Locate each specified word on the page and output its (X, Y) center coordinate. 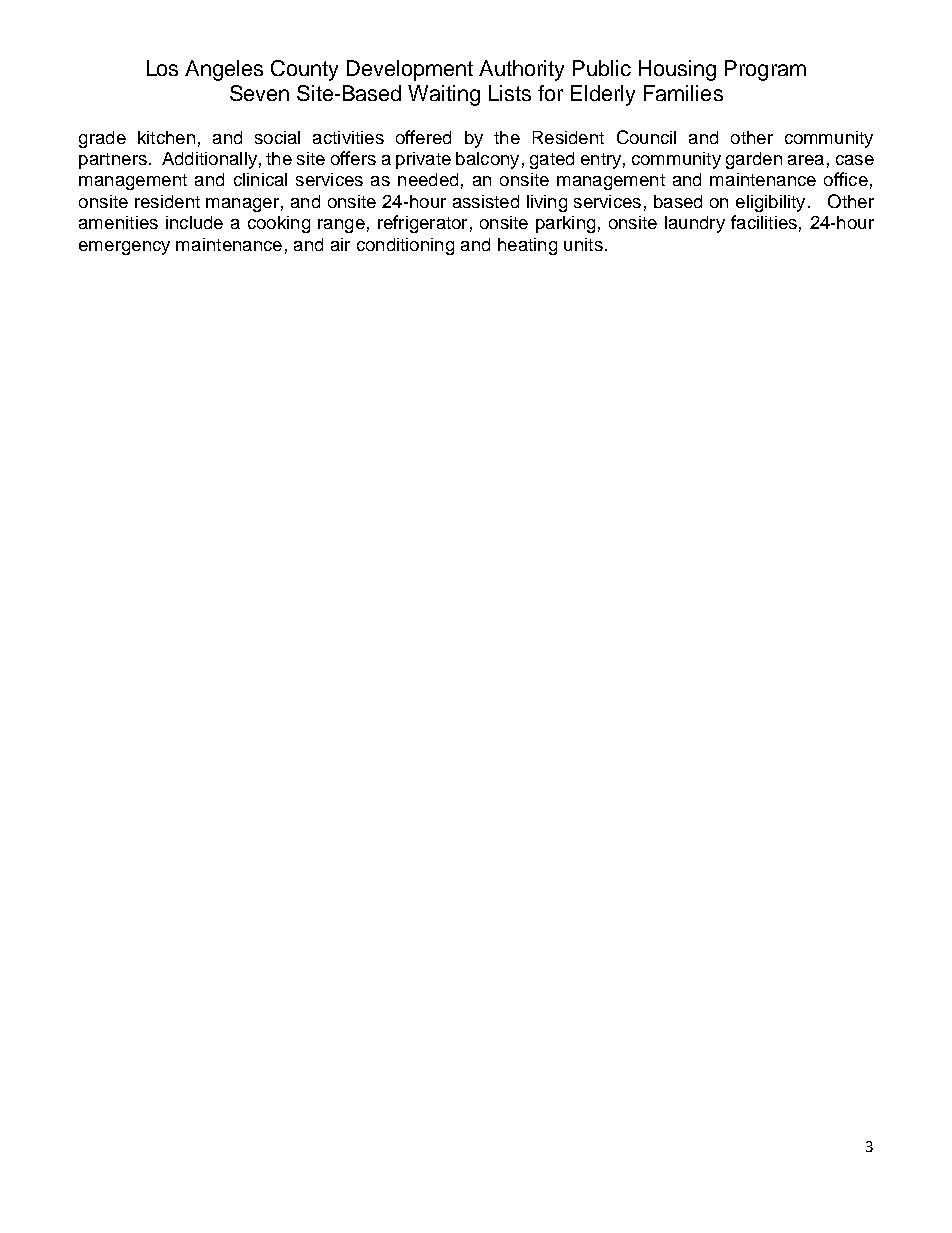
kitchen (166, 137)
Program (765, 70)
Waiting (444, 95)
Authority (521, 70)
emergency (124, 248)
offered (423, 137)
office (846, 179)
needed (428, 179)
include (194, 222)
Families (683, 93)
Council (646, 137)
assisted (486, 201)
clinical (260, 179)
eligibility (770, 203)
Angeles (224, 70)
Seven (259, 93)
